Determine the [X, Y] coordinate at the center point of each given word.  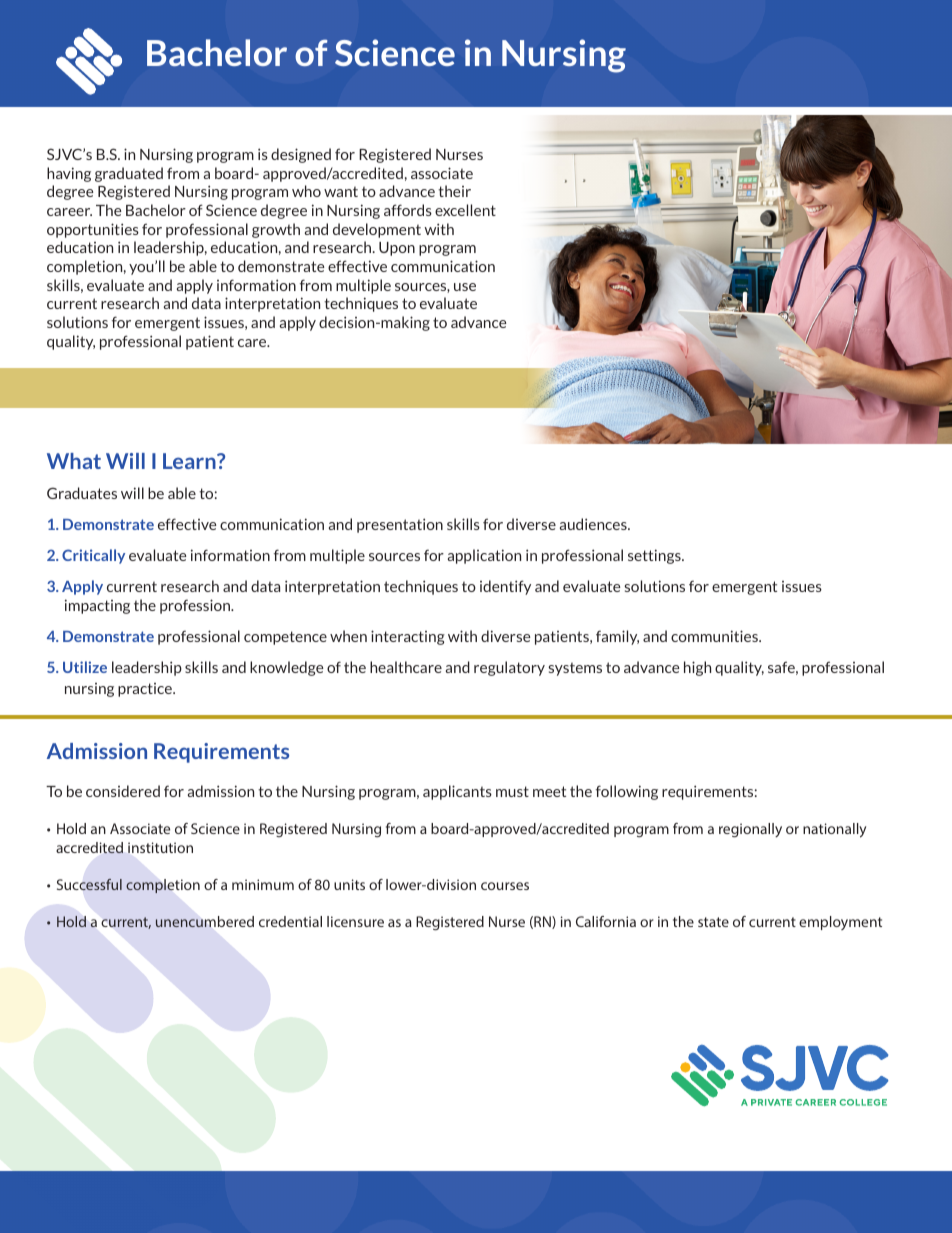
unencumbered [205, 921]
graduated [129, 174]
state [713, 922]
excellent [465, 210]
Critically [93, 556]
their [454, 191]
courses [505, 886]
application [484, 556]
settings [655, 556]
